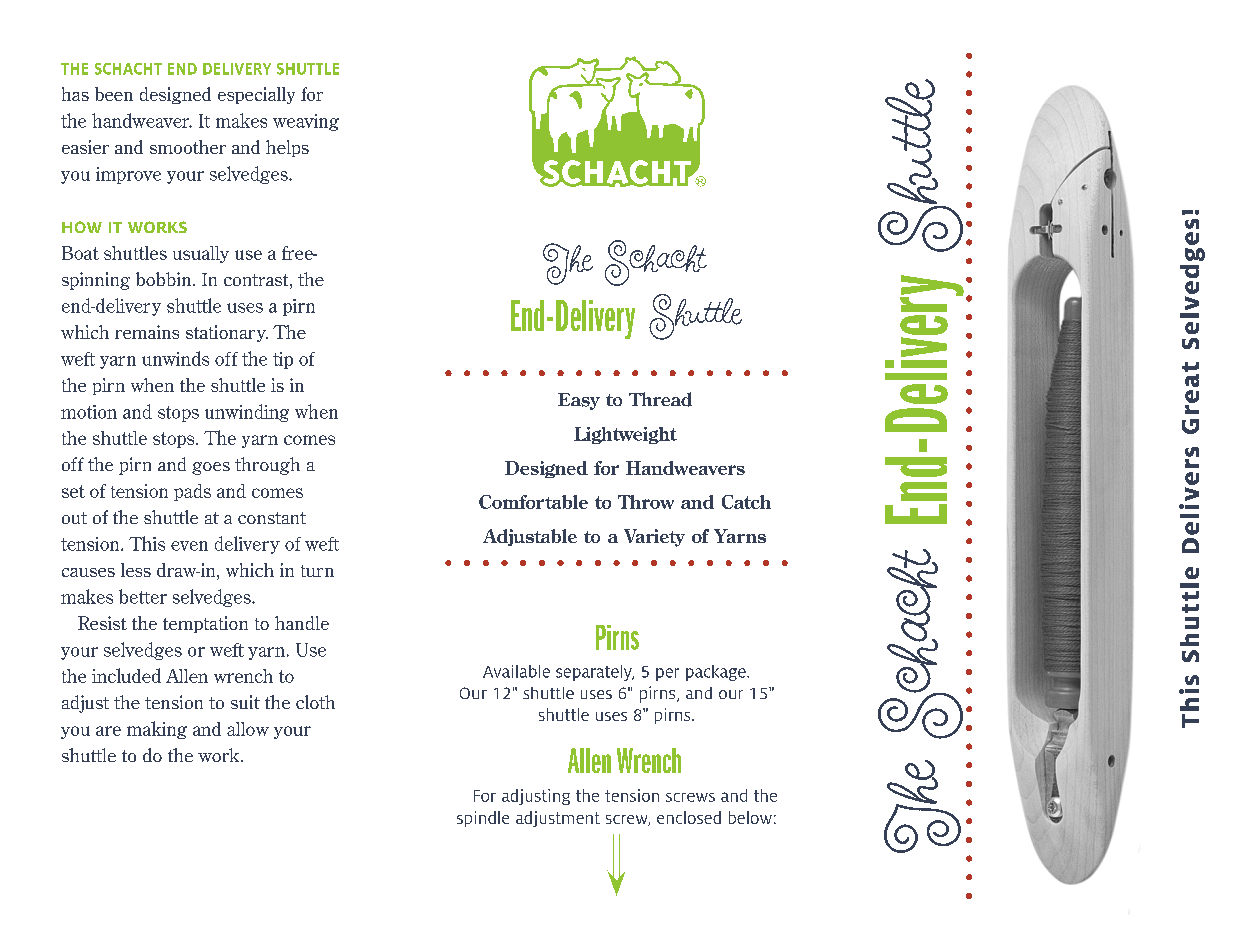 Image resolution: width=1233 pixels, height=952 pixels. Describe the element at coordinates (157, 730) in the document. I see `making` at that location.
